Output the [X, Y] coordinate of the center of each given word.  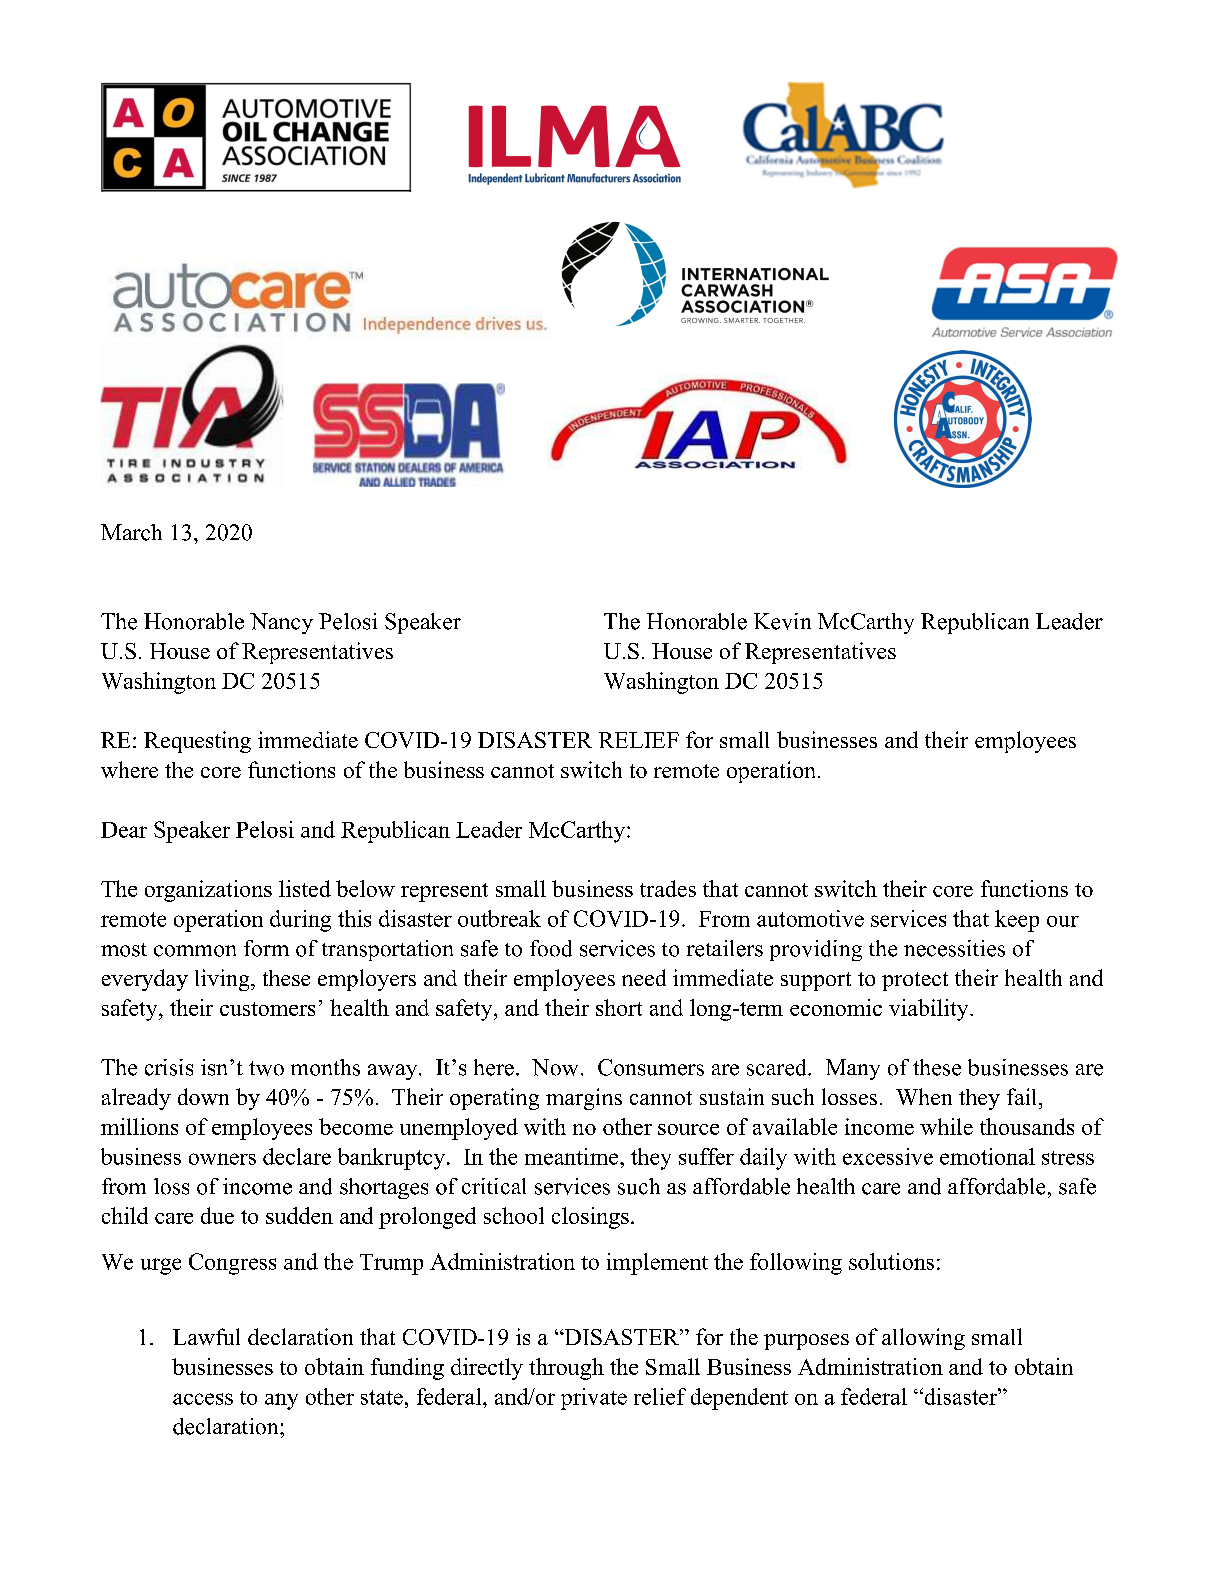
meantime [573, 1156]
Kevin [782, 621]
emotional [987, 1156]
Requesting [197, 742]
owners [222, 1159]
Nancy [281, 623]
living [223, 980]
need [644, 977]
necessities [954, 948]
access [203, 1399]
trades [668, 888]
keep [1017, 921]
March [131, 532]
